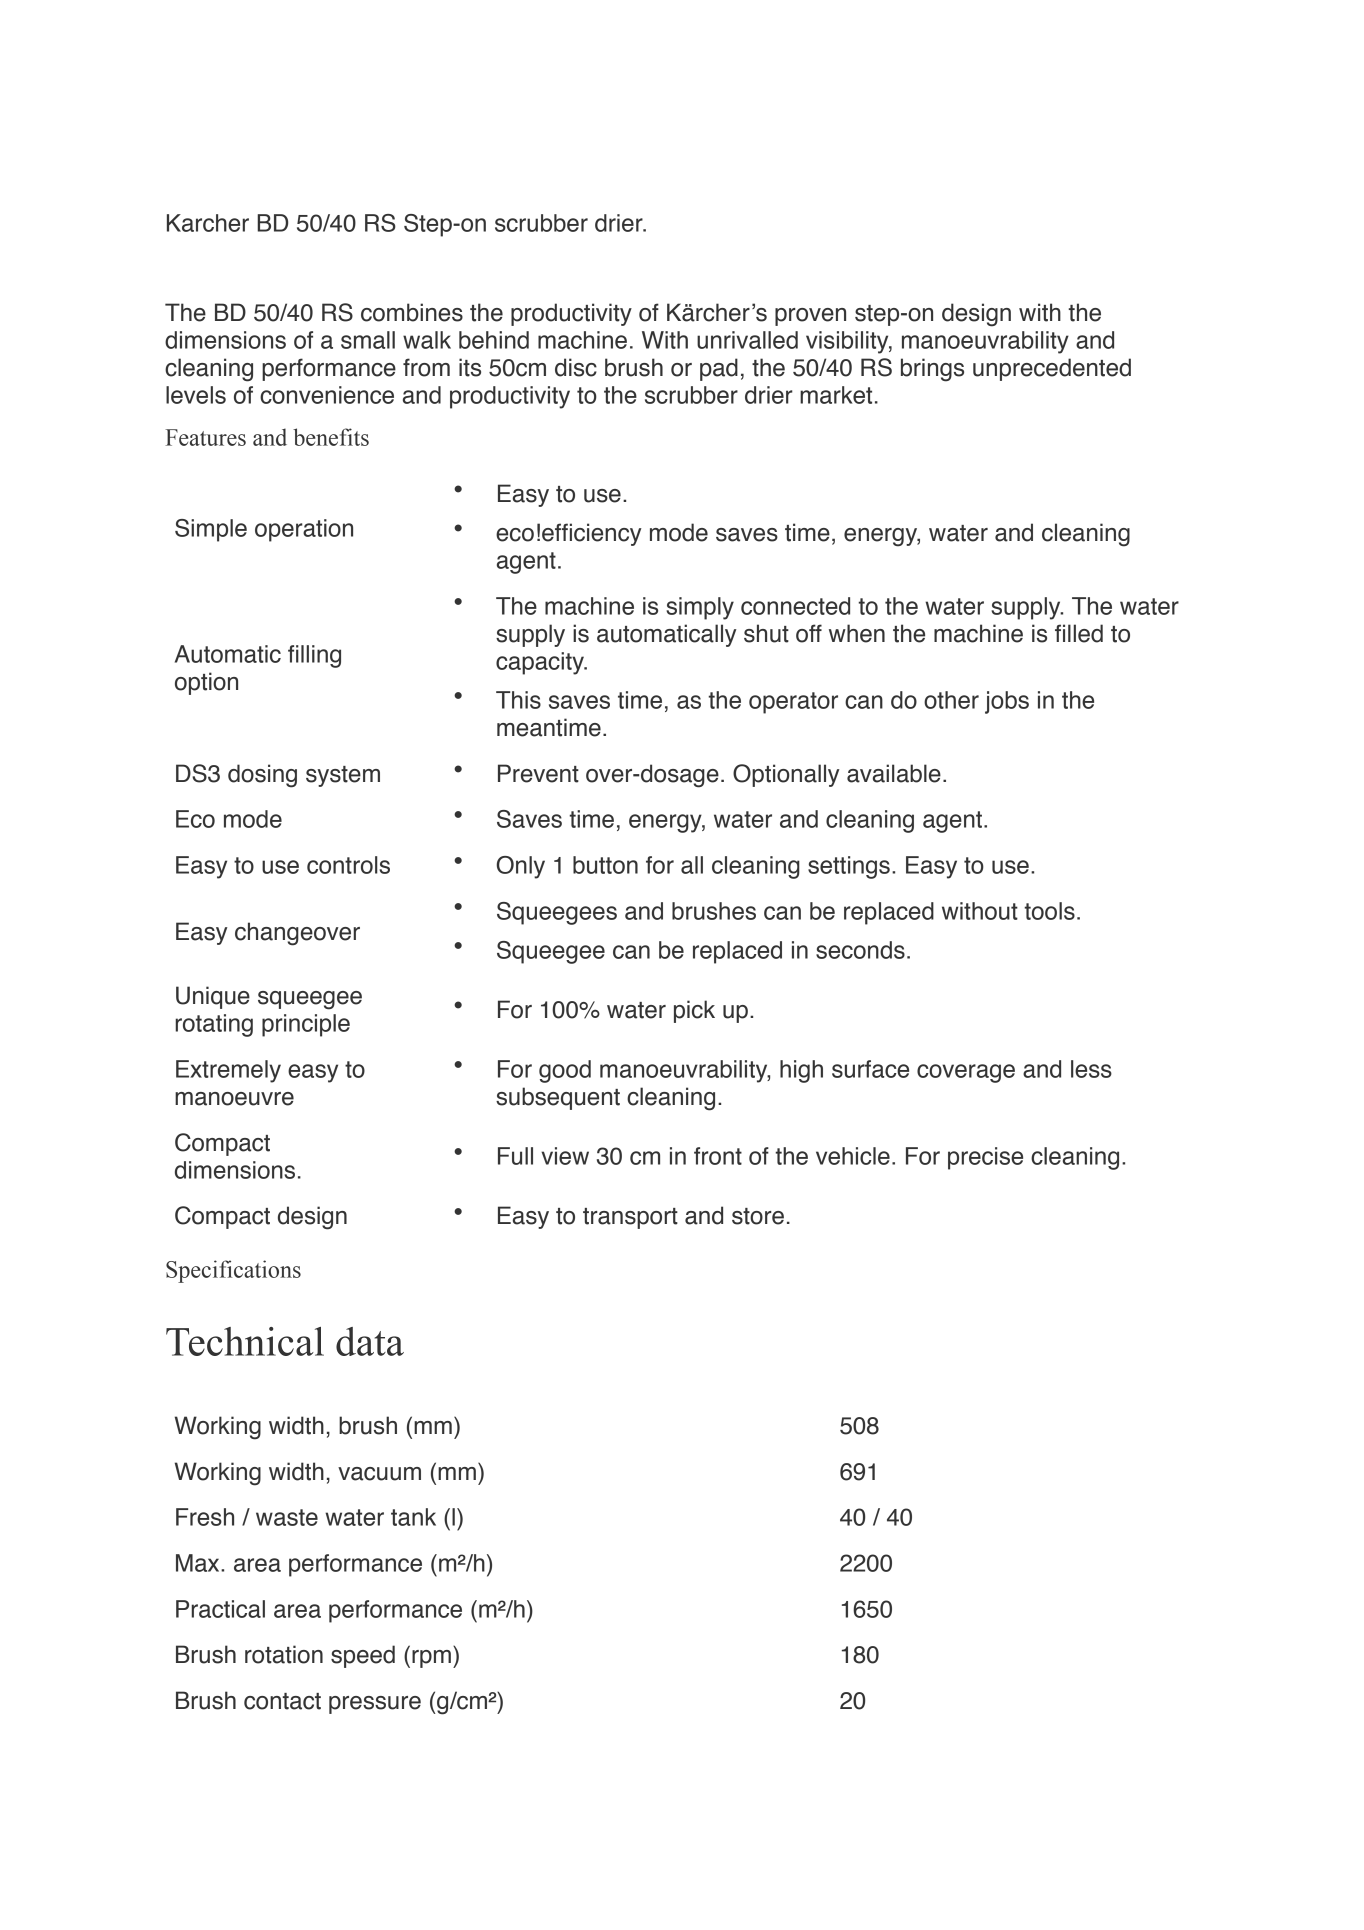 The height and width of the document is (1930, 1364). What do you see at coordinates (284, 1654) in the document?
I see `rotation` at bounding box center [284, 1654].
